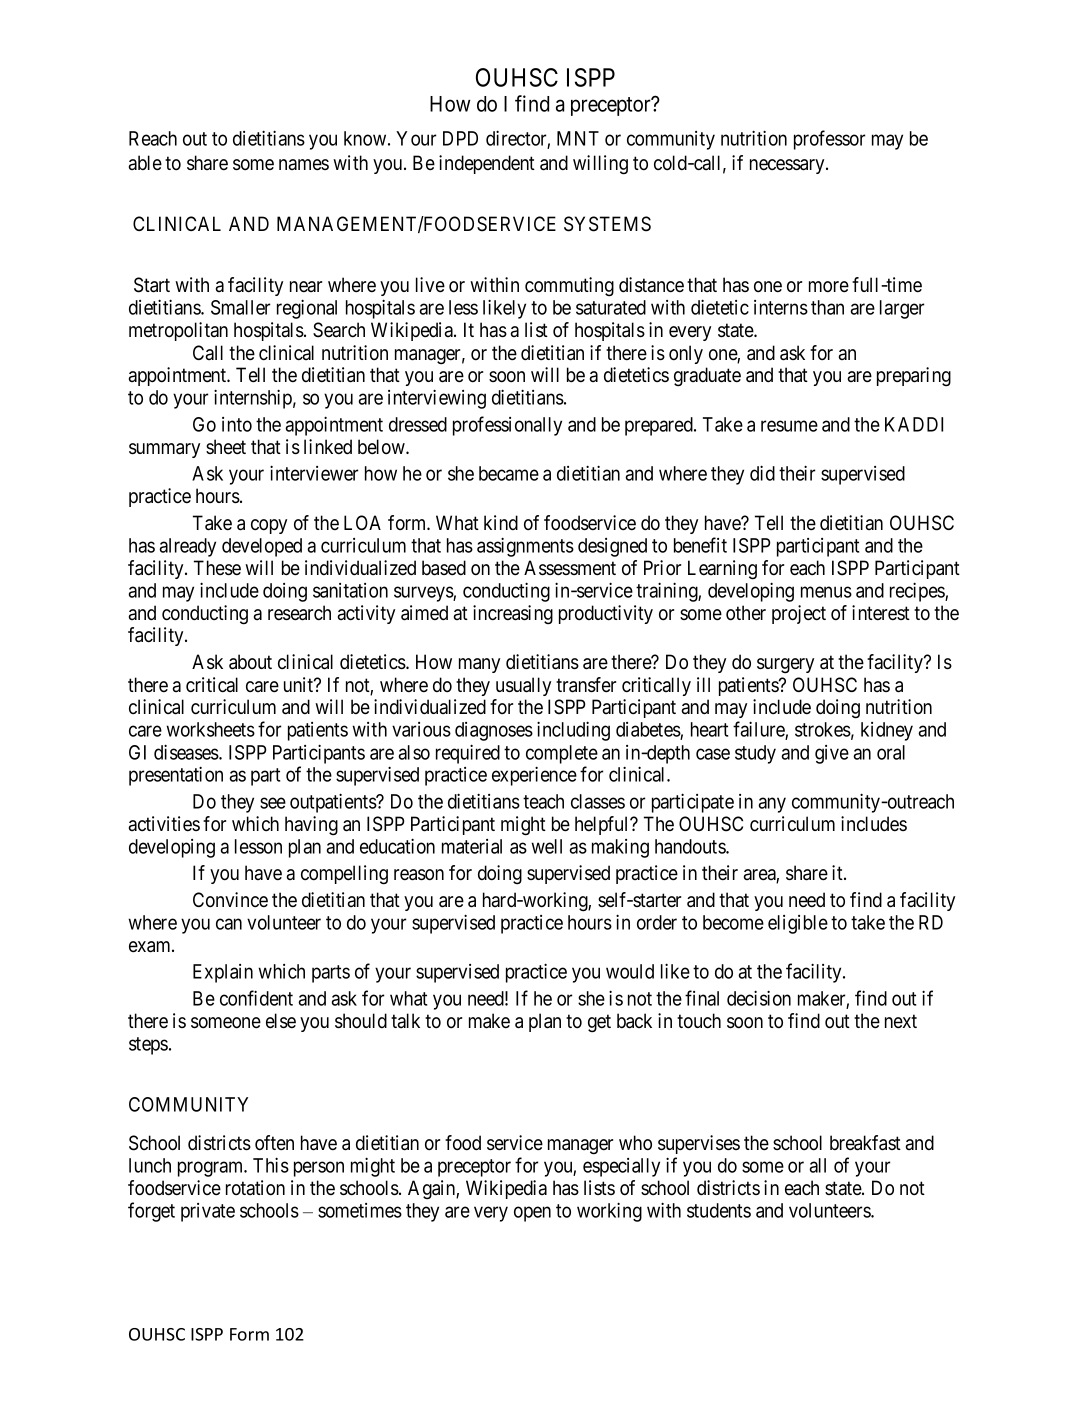 This screenshot has width=1090, height=1410. Describe the element at coordinates (487, 164) in the screenshot. I see `independent` at that location.
